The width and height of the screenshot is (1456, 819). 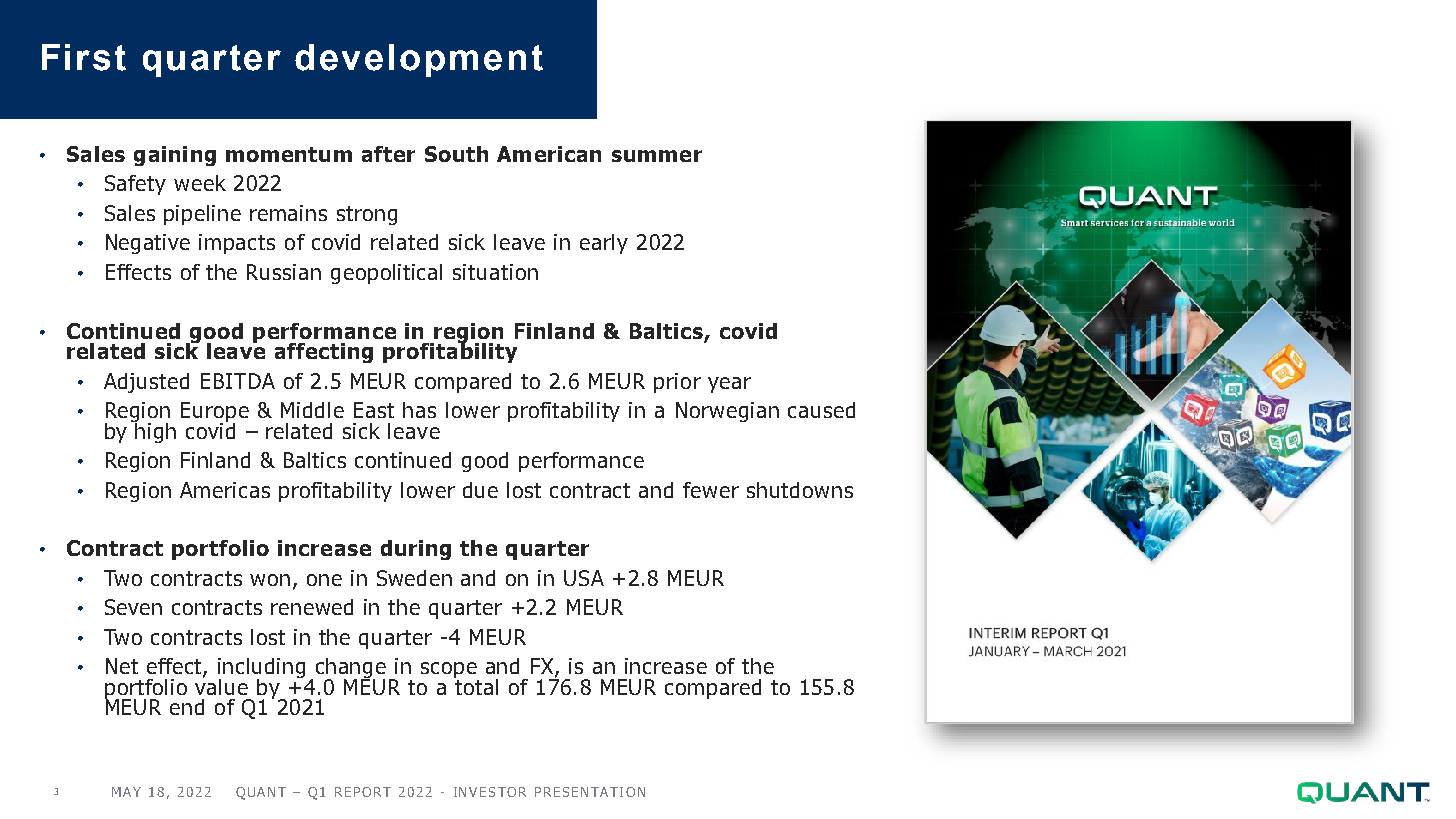 I want to click on INVESTOR, so click(x=490, y=792).
